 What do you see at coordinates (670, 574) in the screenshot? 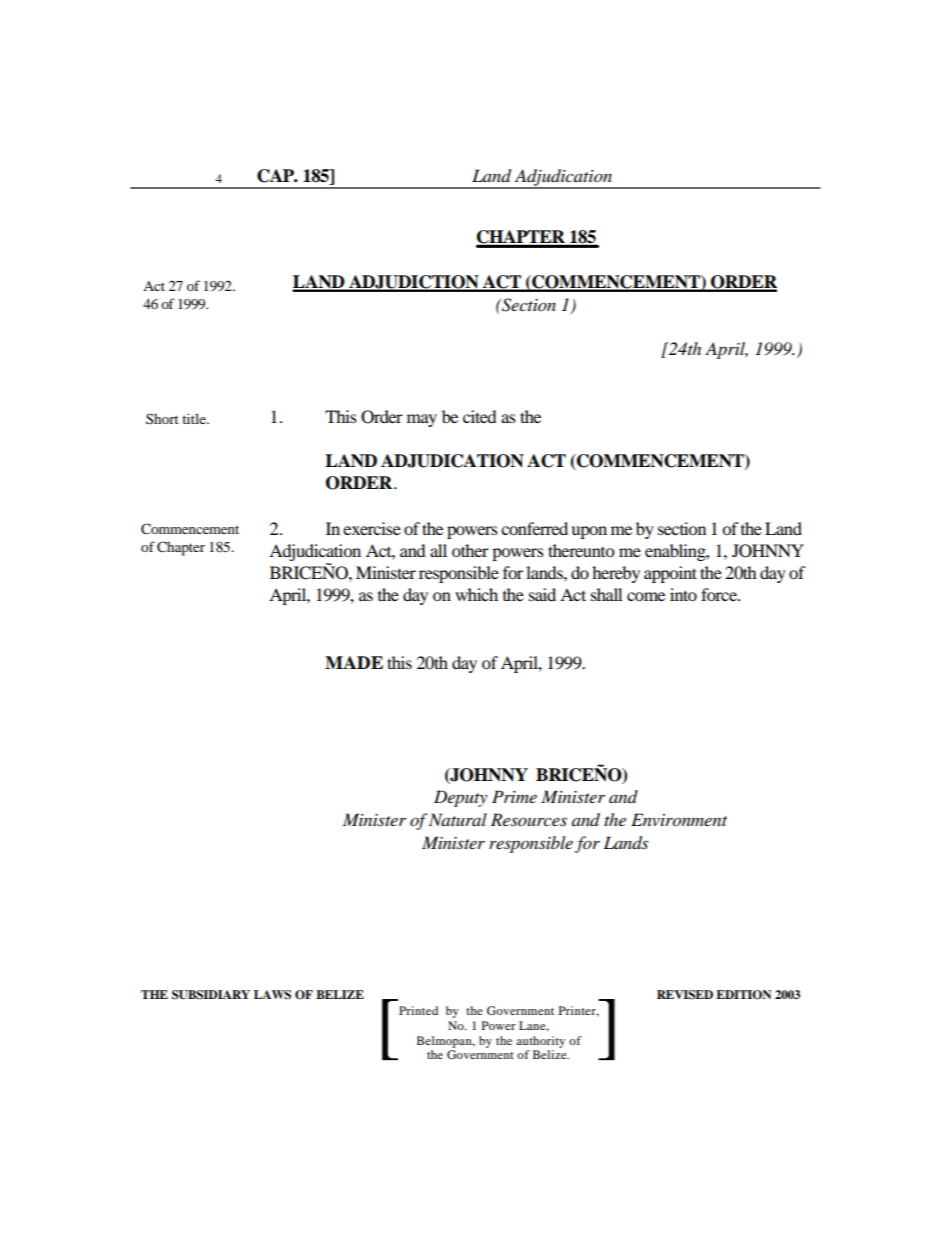
I see `appoint` at bounding box center [670, 574].
